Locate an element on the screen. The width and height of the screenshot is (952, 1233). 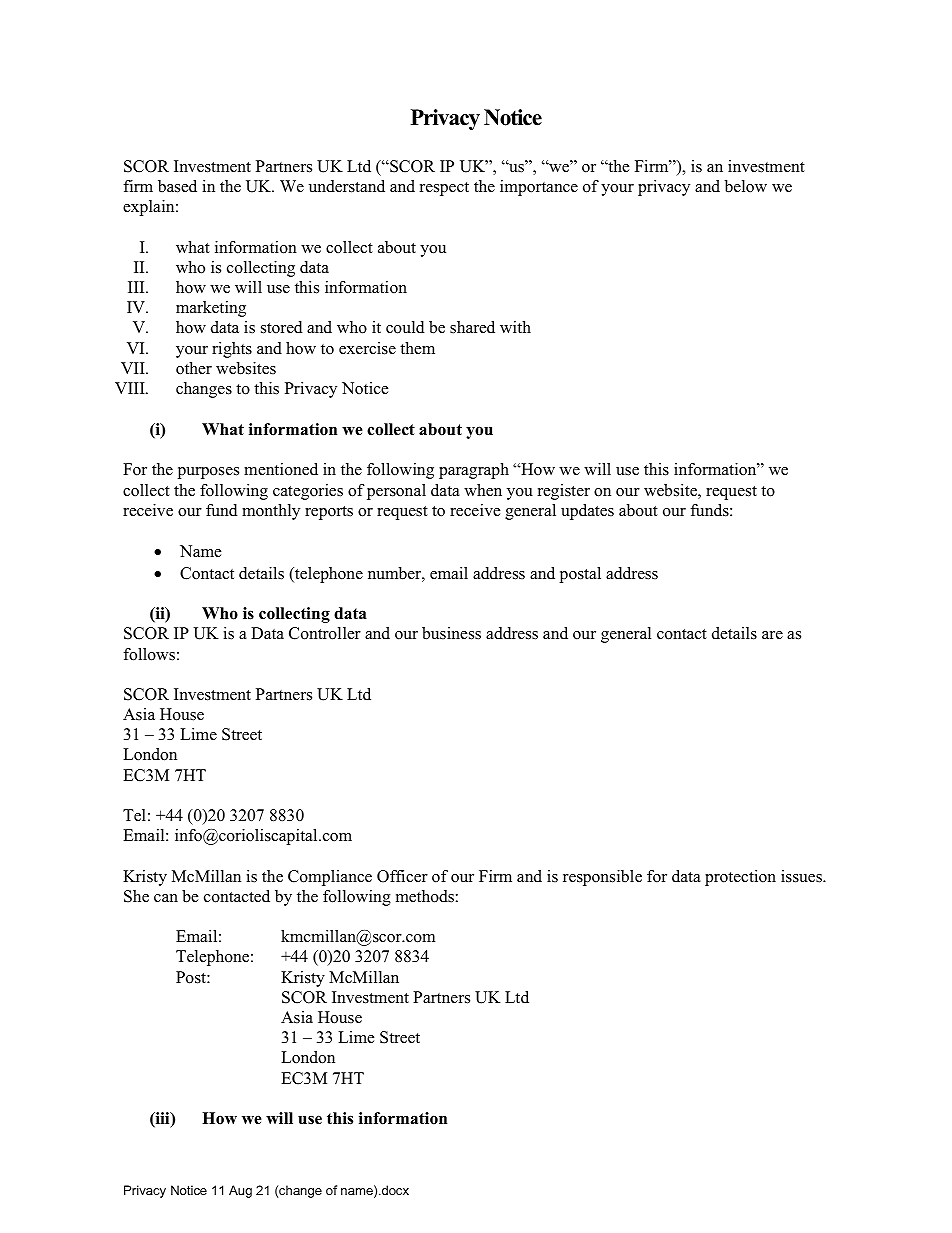
methods is located at coordinates (425, 896).
